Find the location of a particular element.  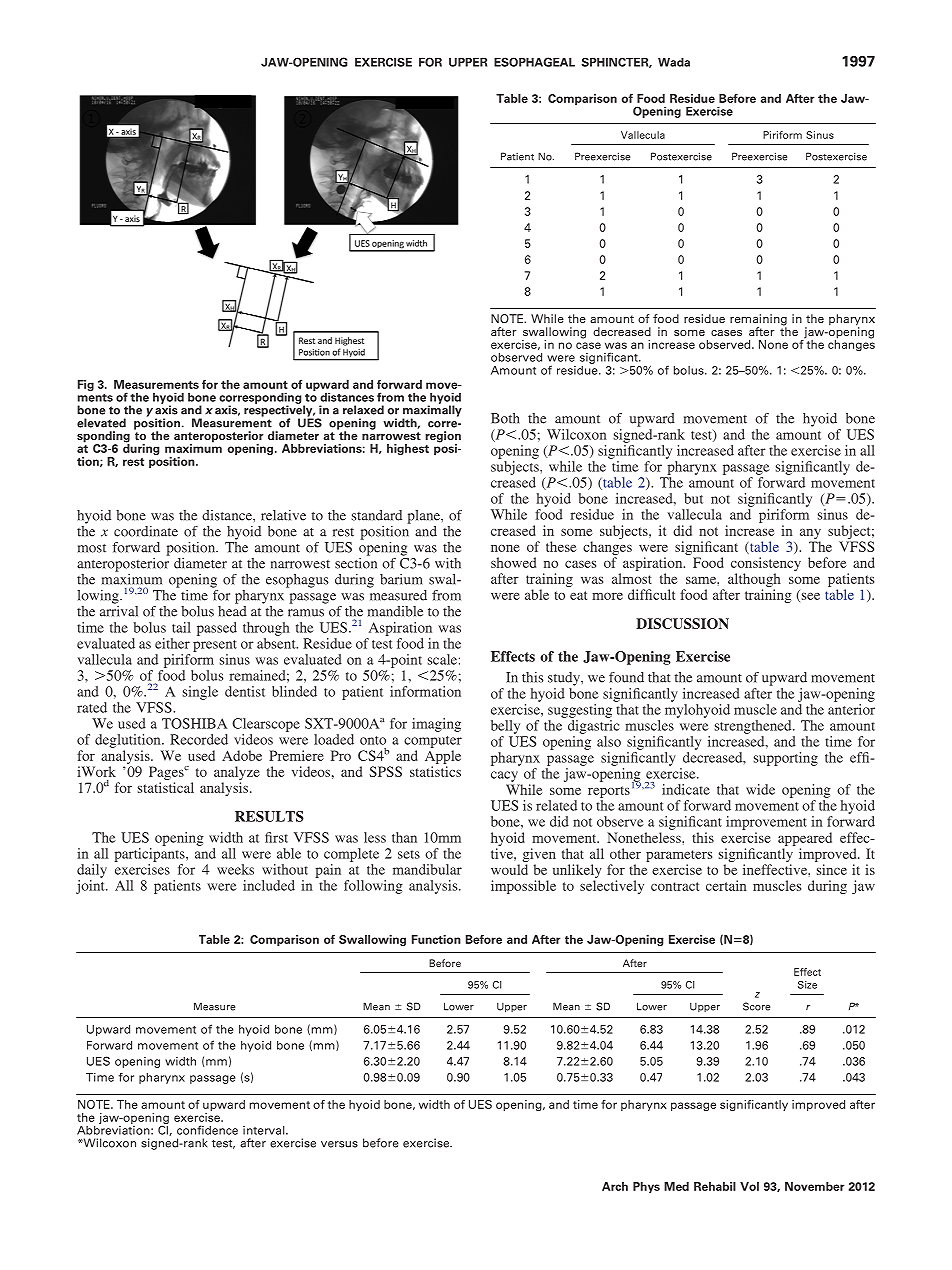

ESOPHAGEAL is located at coordinates (534, 62).
